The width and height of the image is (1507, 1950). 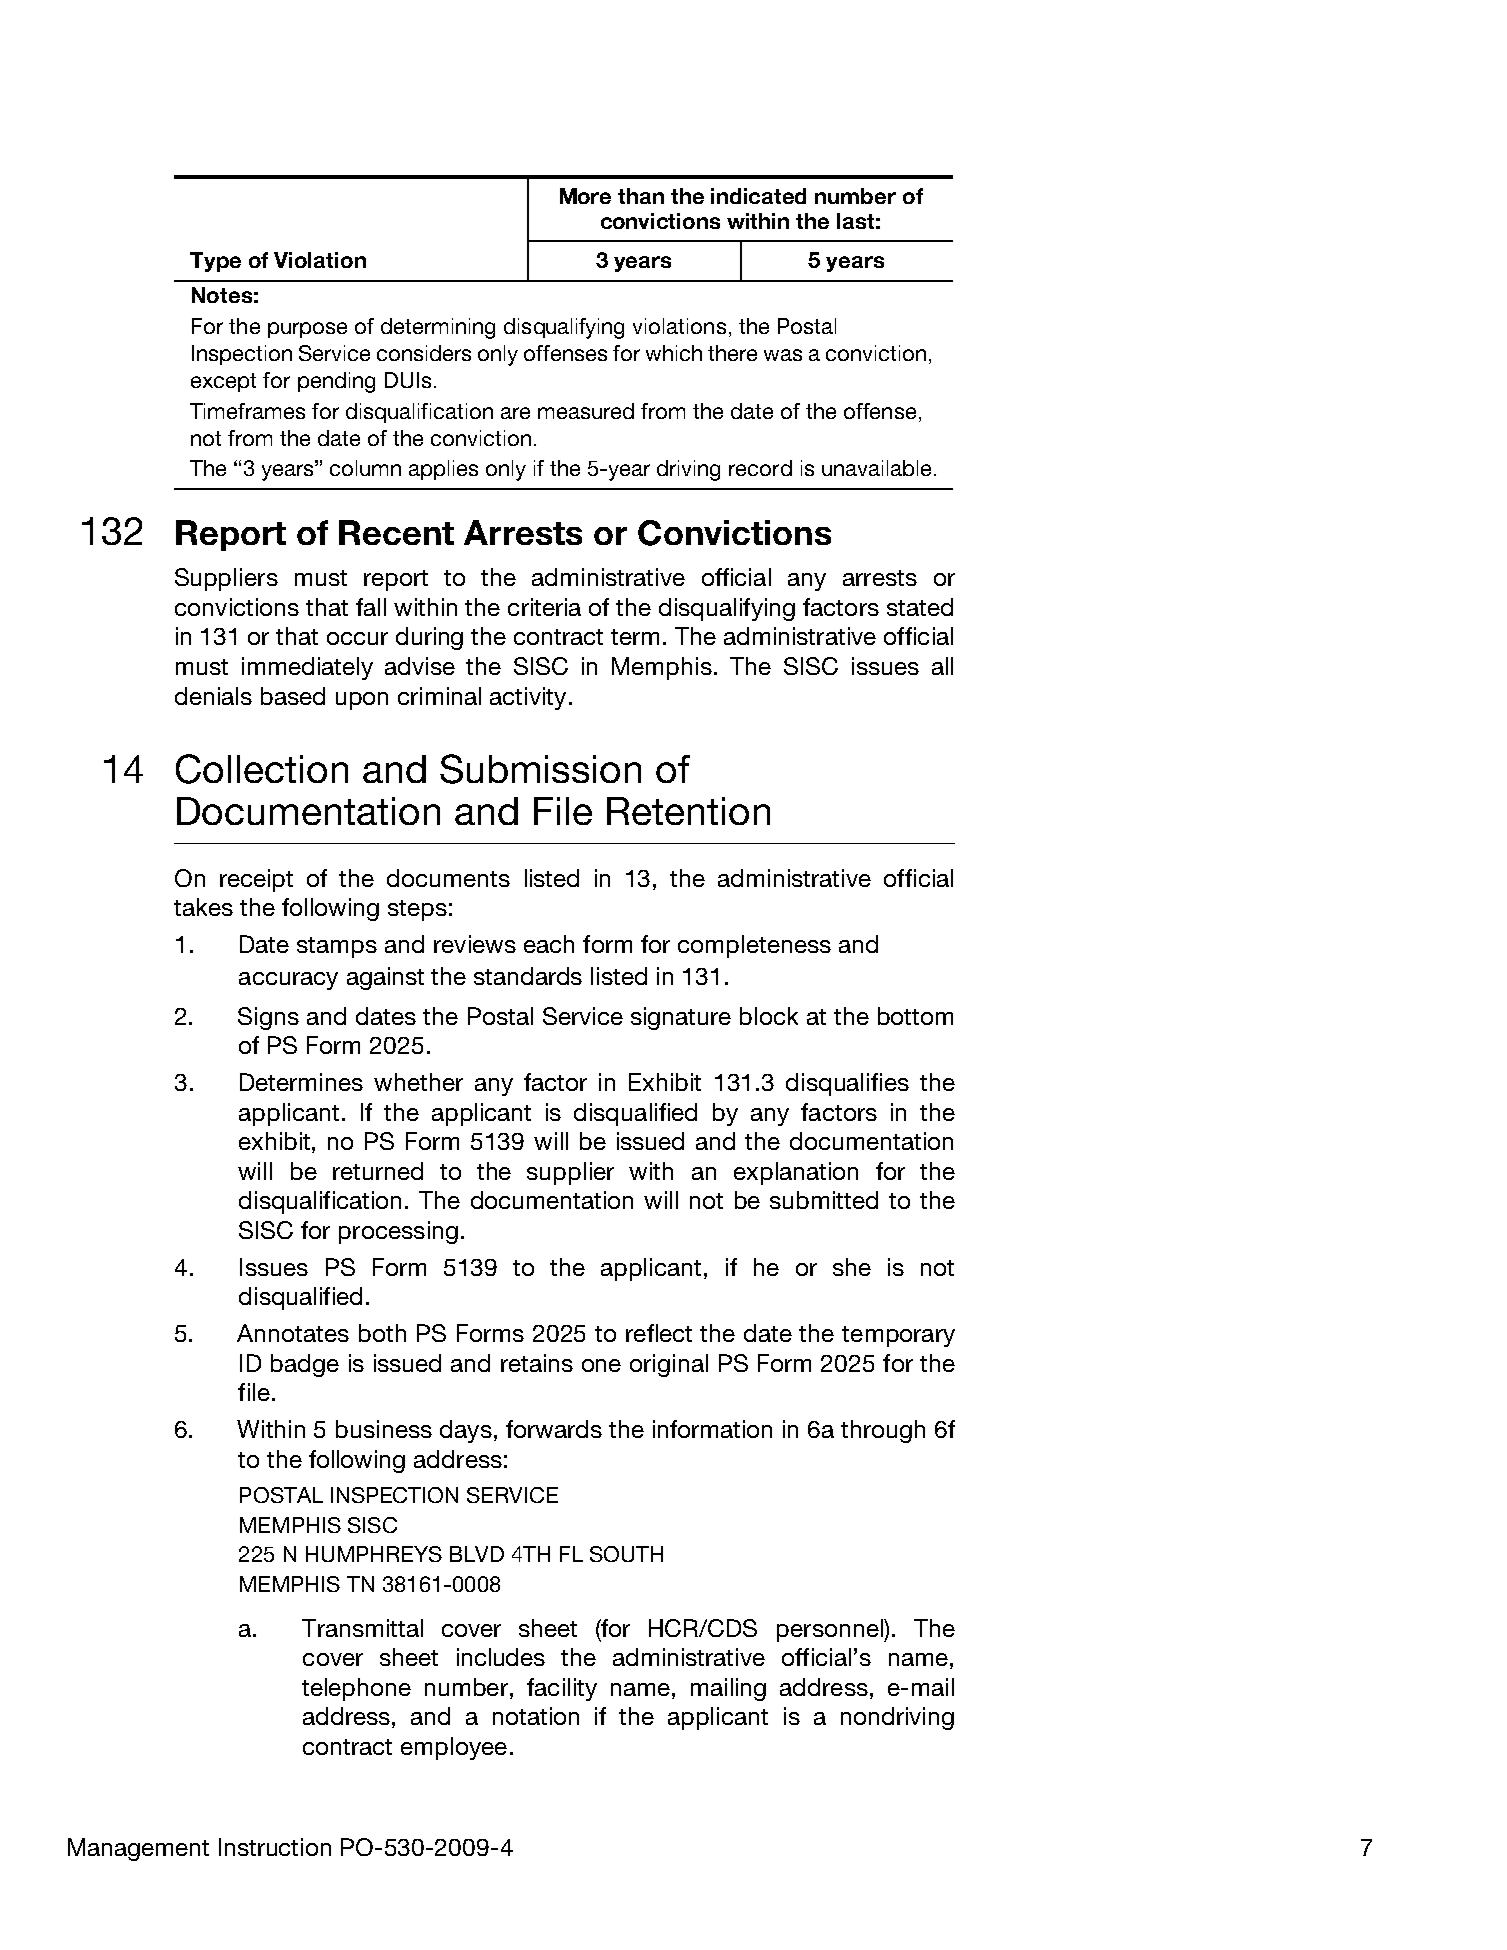 I want to click on Instruction, so click(x=275, y=1847).
